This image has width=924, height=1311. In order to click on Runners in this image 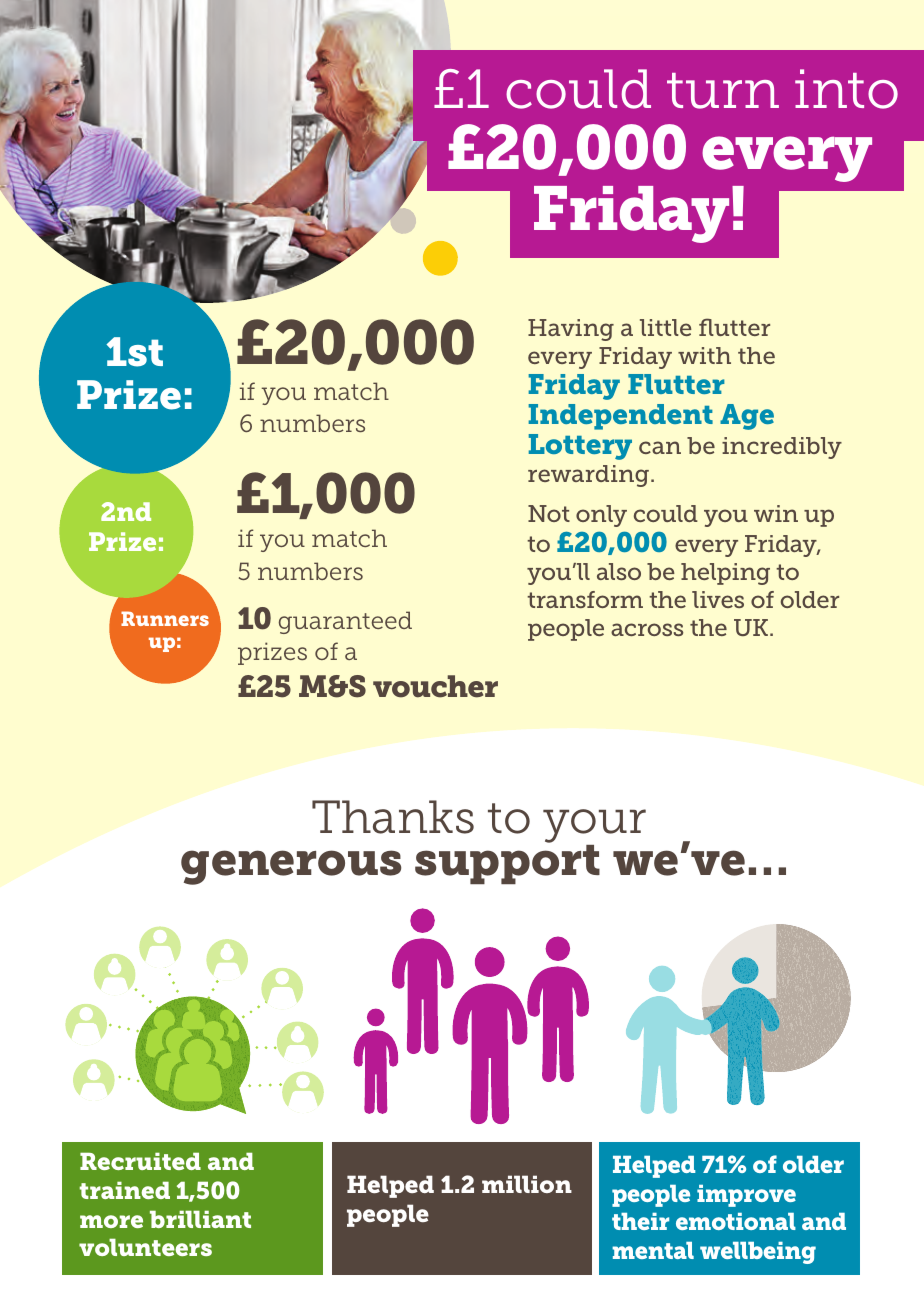, I will do `click(165, 618)`.
